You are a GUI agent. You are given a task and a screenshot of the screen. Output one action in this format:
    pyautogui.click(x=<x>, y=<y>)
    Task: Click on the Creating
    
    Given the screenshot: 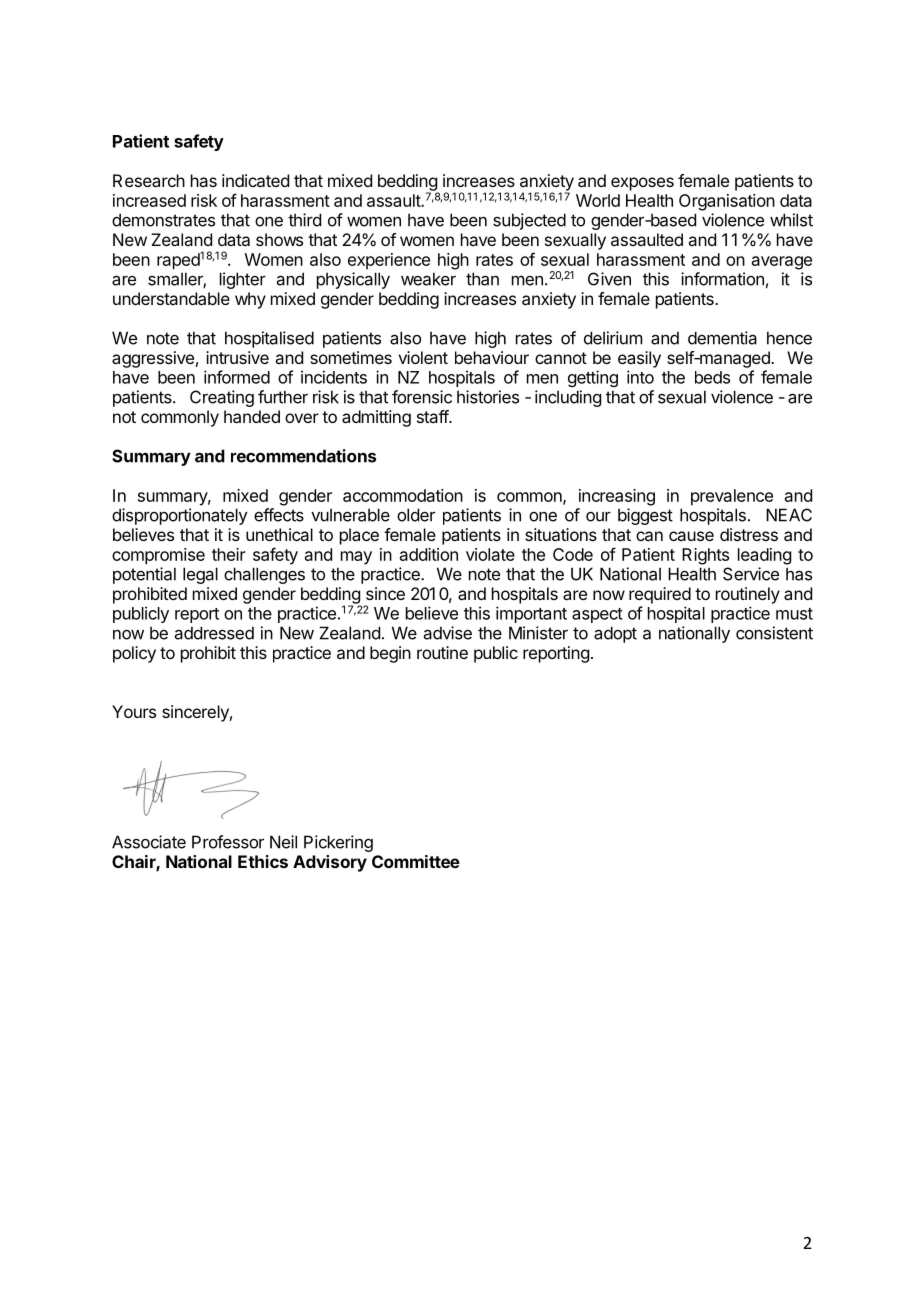 What is the action you would take?
    pyautogui.click(x=222, y=398)
